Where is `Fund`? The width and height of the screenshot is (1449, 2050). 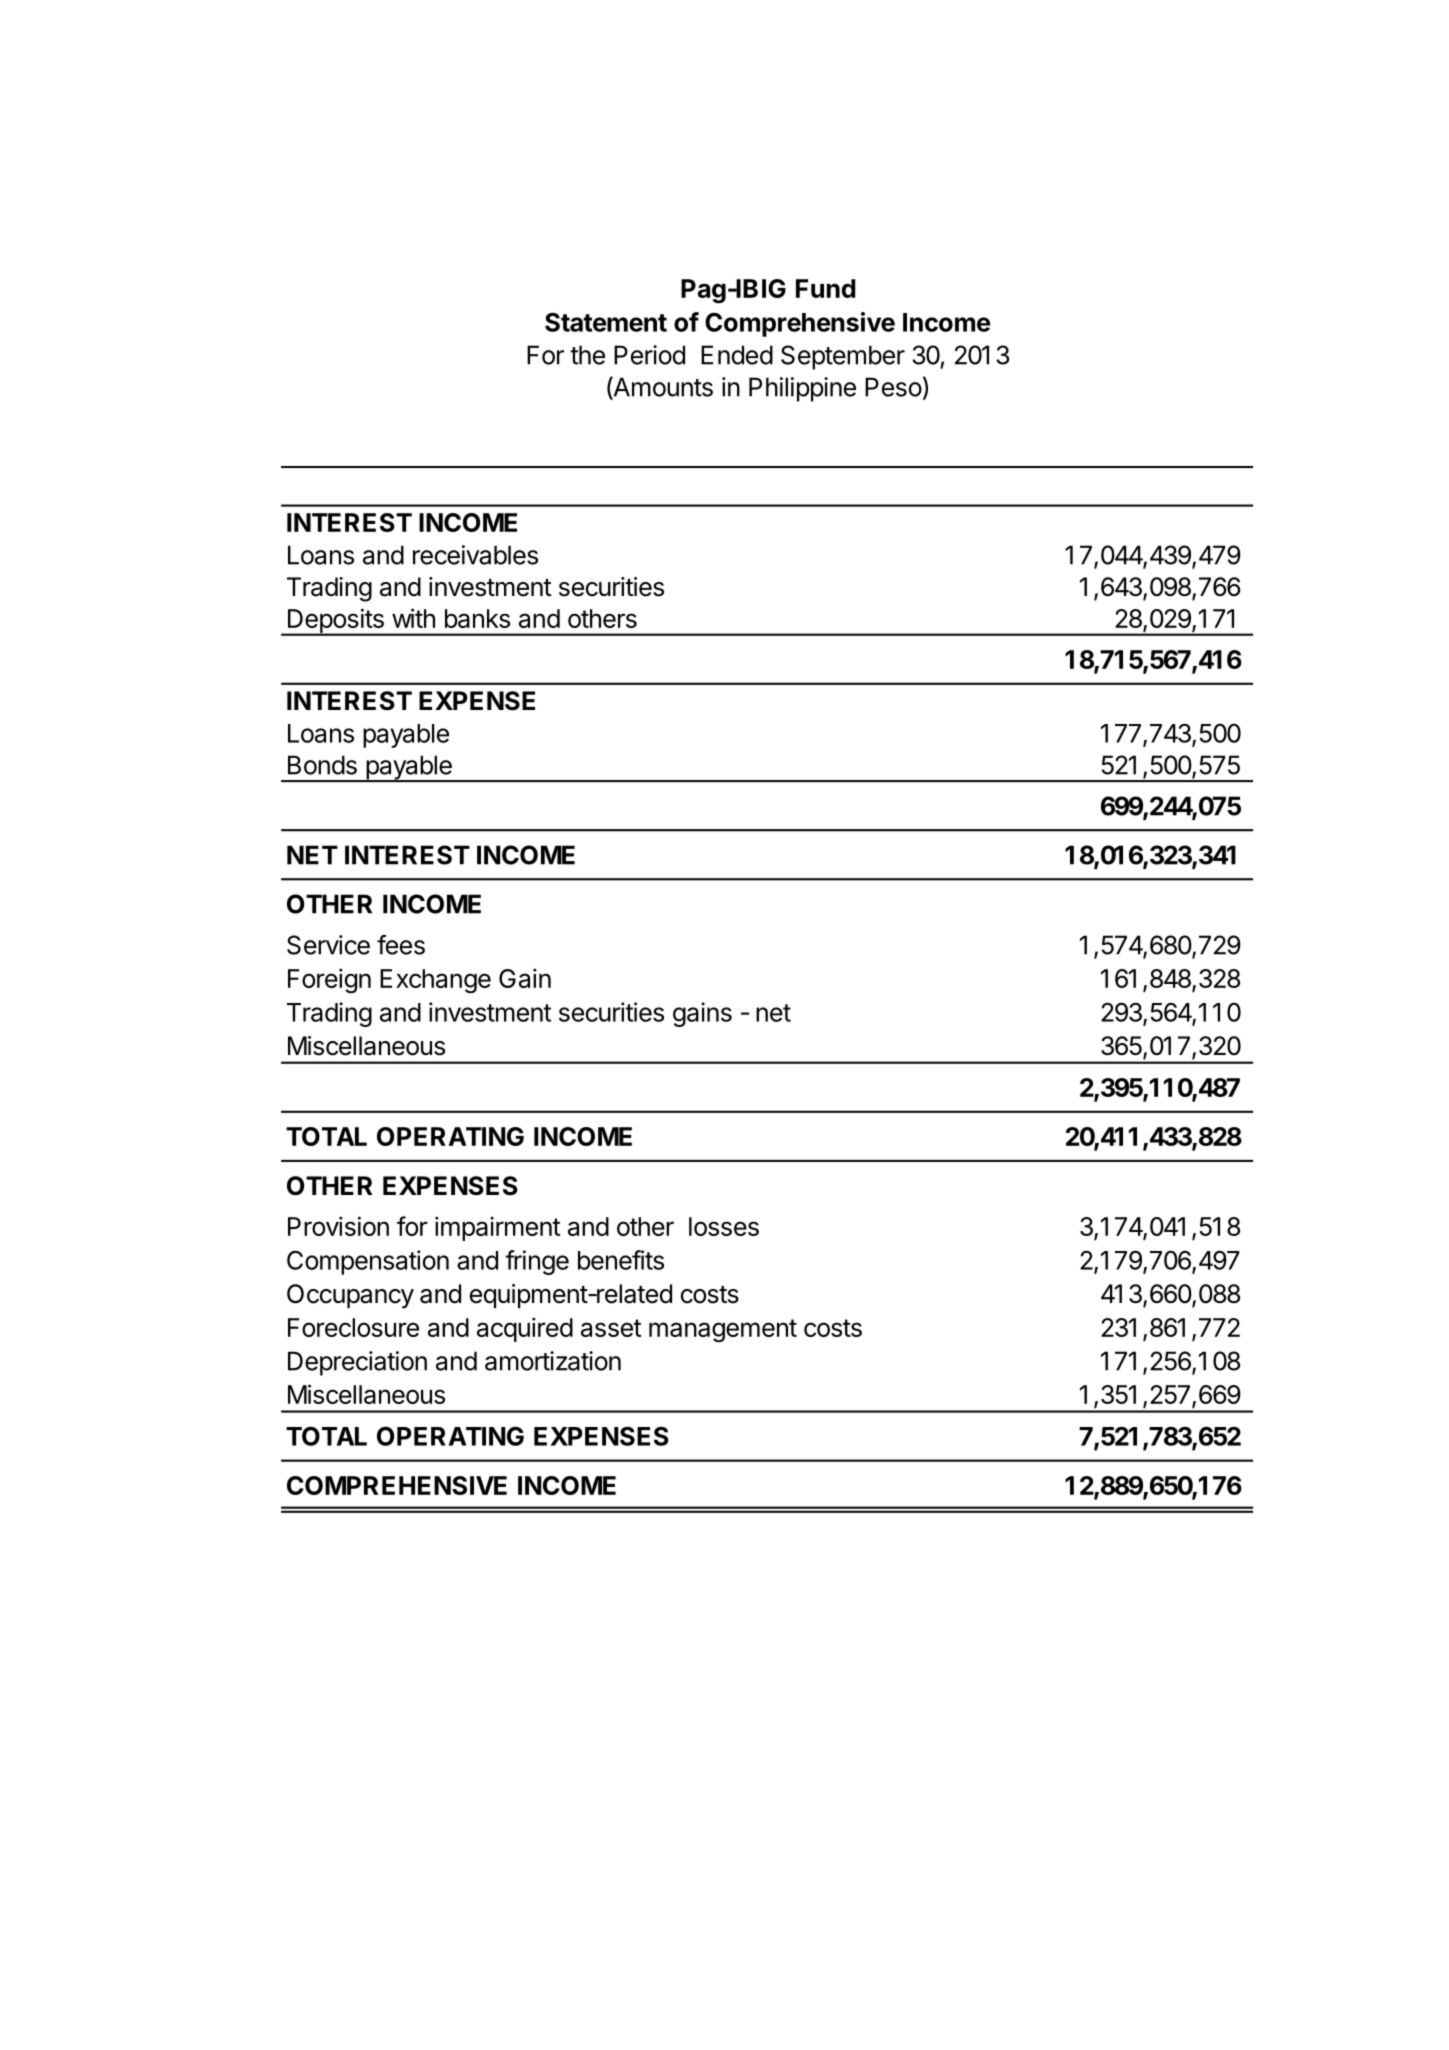
Fund is located at coordinates (825, 288).
